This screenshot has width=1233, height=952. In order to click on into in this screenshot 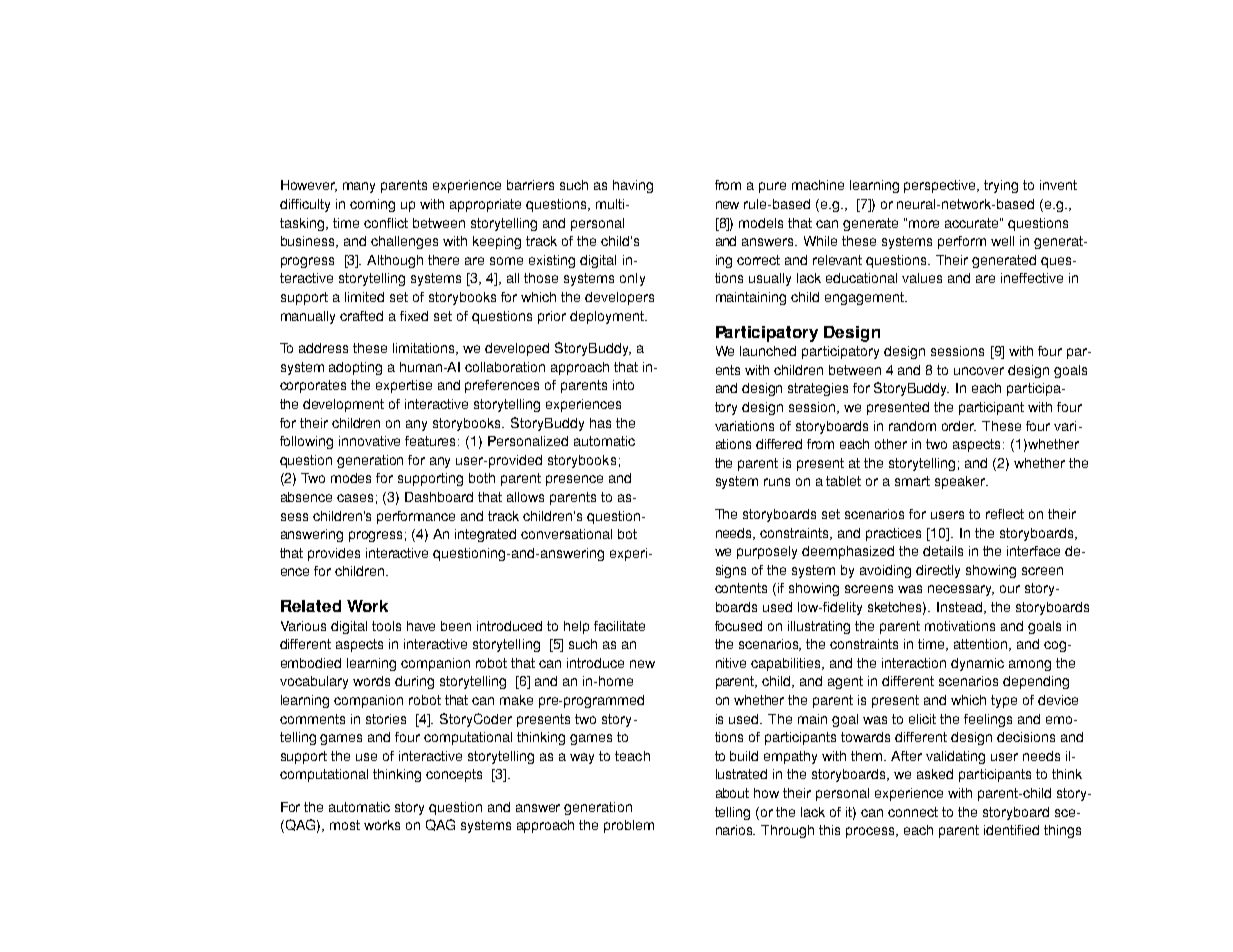, I will do `click(623, 385)`.
